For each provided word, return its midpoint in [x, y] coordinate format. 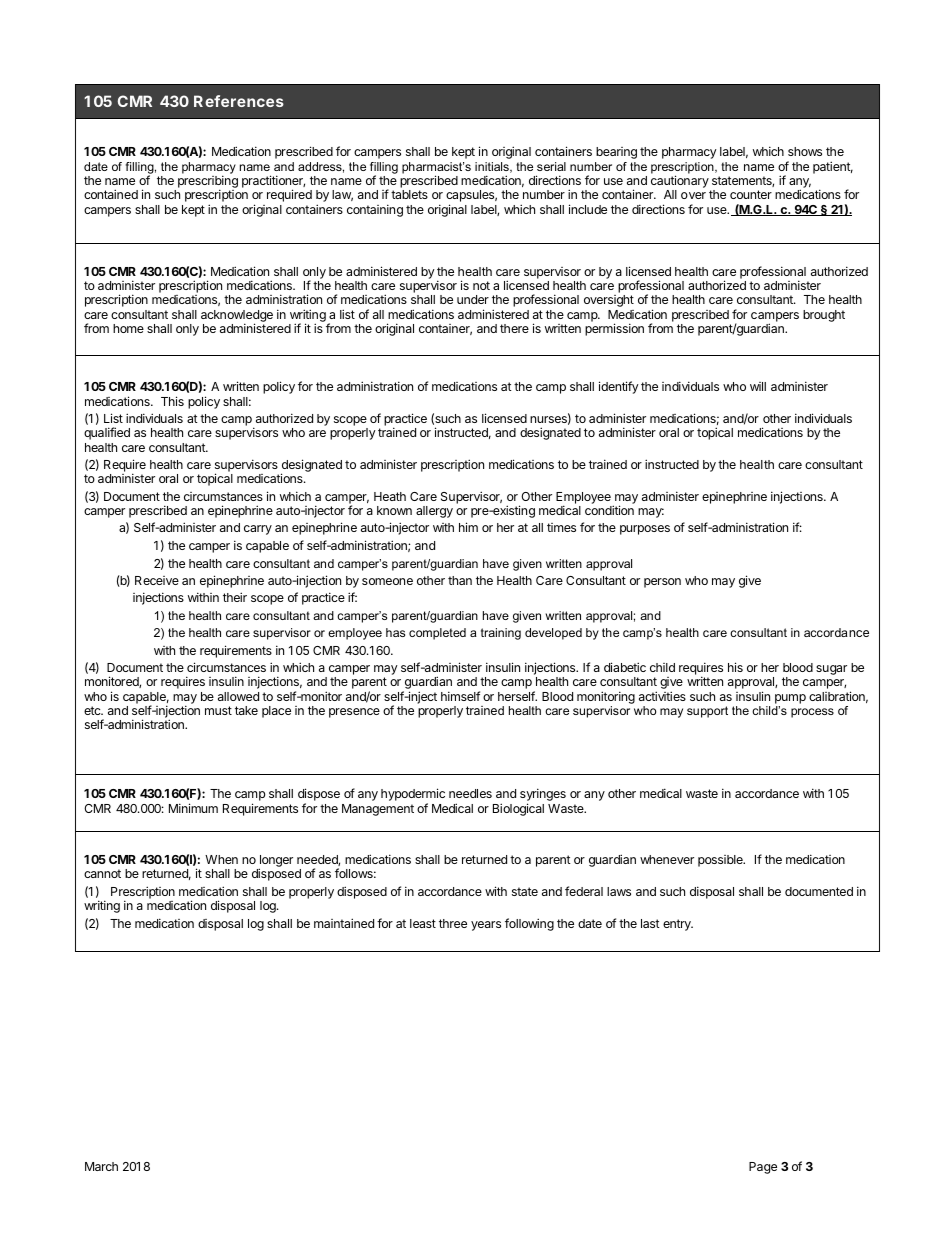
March [101, 1166]
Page [763, 1168]
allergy [434, 512]
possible [721, 861]
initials [493, 167]
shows [805, 151]
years [486, 926]
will [758, 386]
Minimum [193, 808]
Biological [518, 809]
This [172, 401]
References [239, 101]
